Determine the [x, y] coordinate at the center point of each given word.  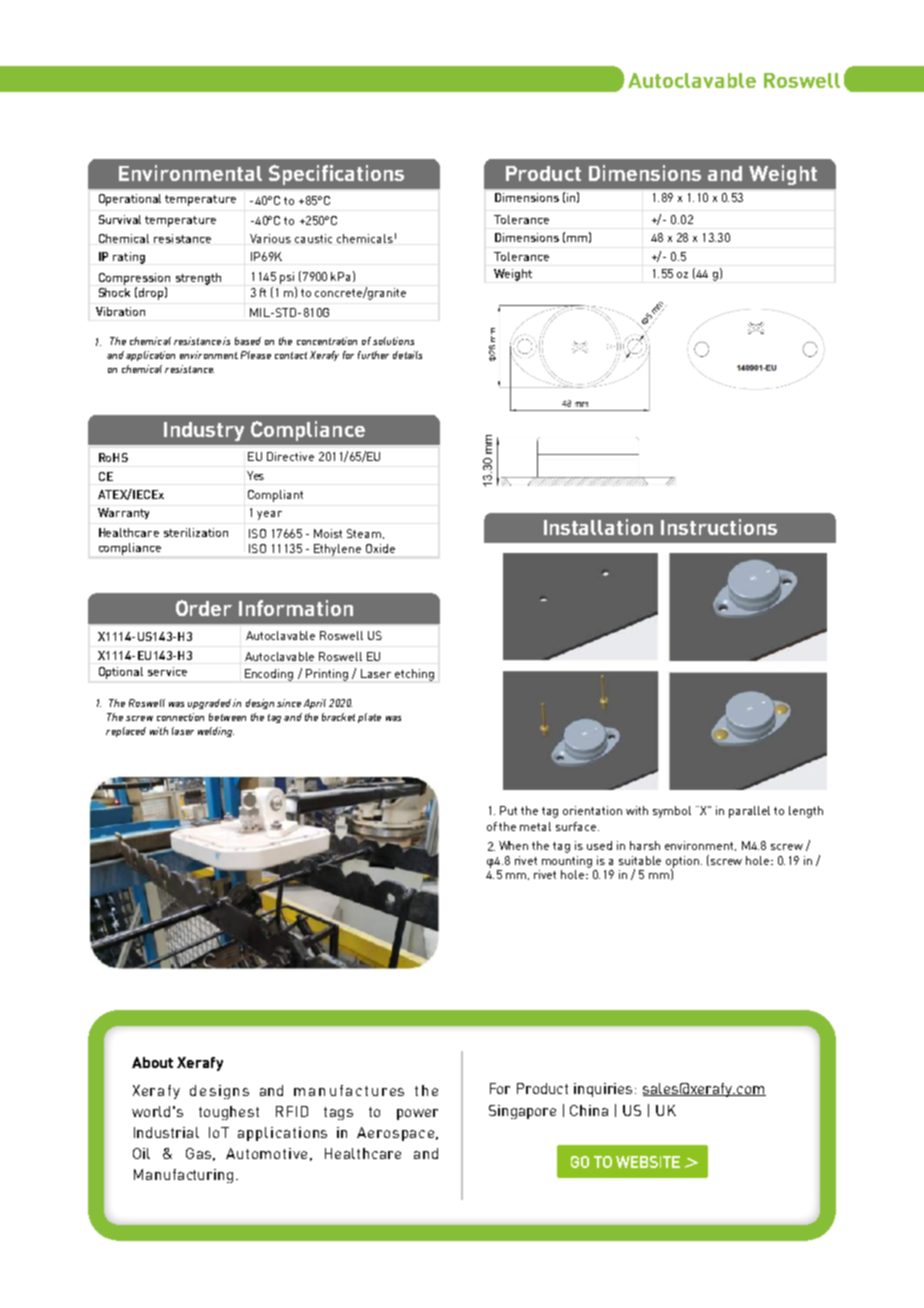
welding [216, 732]
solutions [393, 341]
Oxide [380, 548]
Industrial [166, 1132]
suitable [640, 860]
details [407, 355]
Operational [130, 200]
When [513, 845]
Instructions [719, 527]
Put [508, 810]
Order [204, 608]
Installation [598, 527]
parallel [749, 812]
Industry [204, 431]
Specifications [336, 175]
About [152, 1062]
